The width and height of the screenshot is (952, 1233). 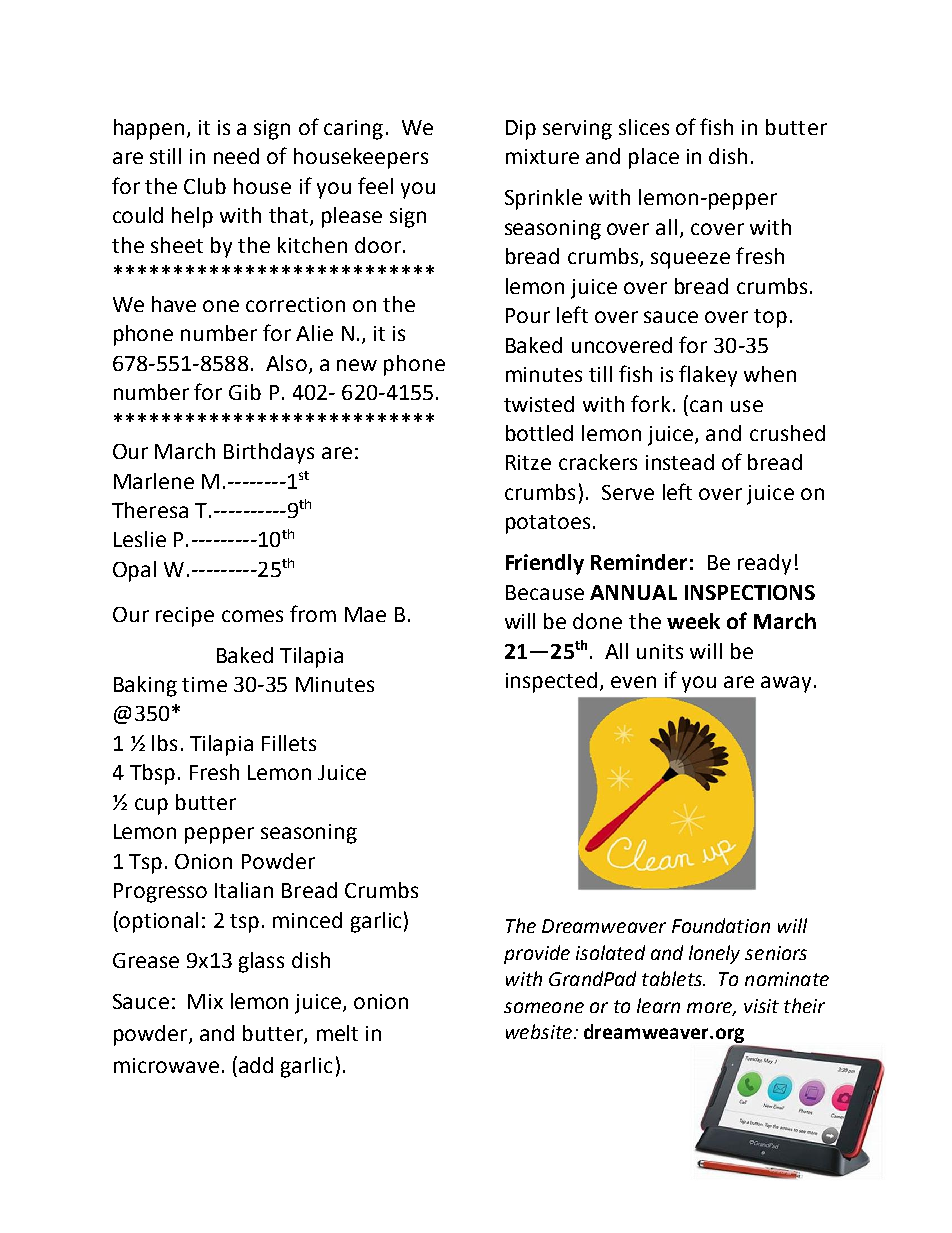 What do you see at coordinates (654, 158) in the screenshot?
I see `place` at bounding box center [654, 158].
